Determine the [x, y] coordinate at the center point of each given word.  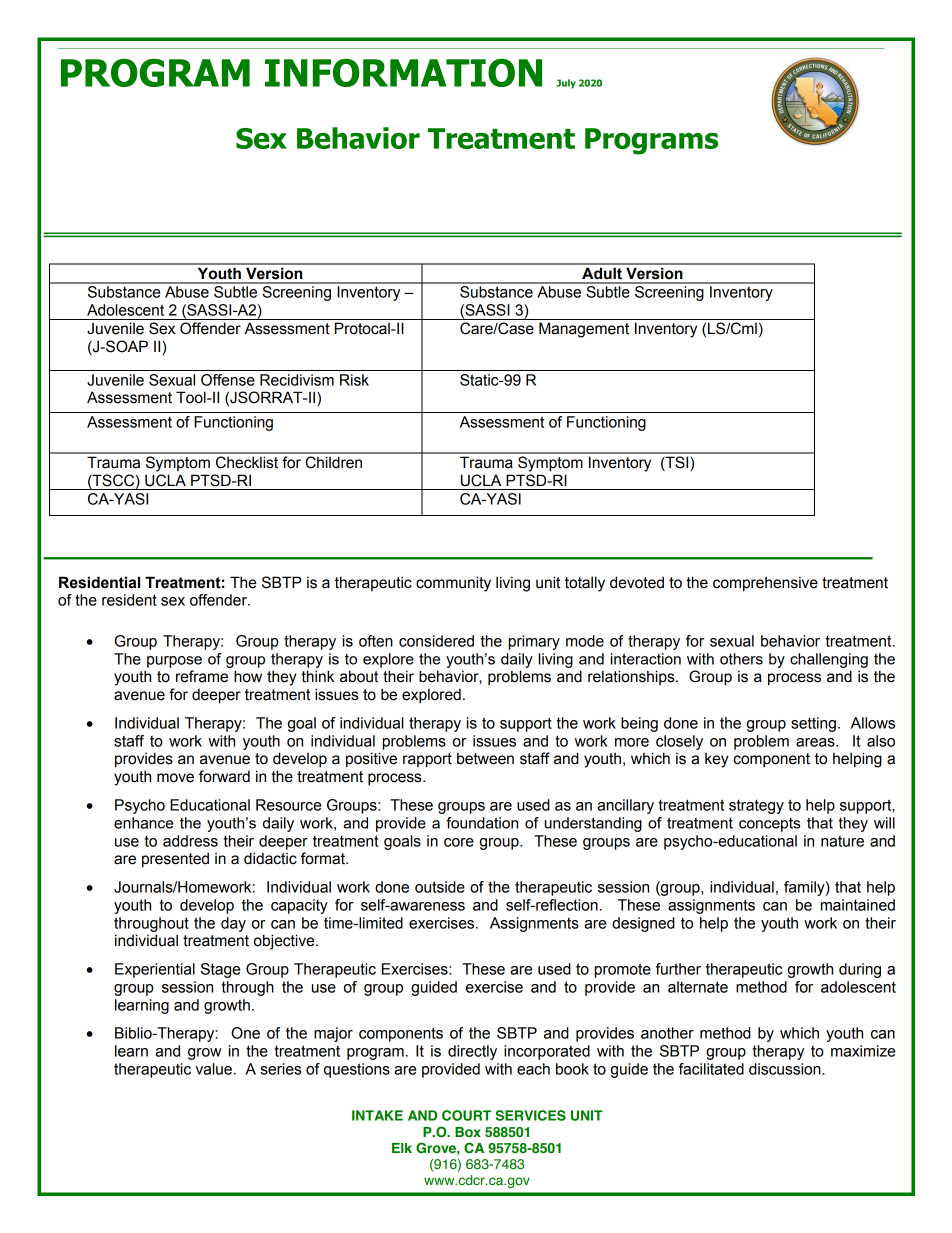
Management [584, 330]
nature [842, 841]
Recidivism [297, 380]
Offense [228, 380]
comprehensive [765, 584]
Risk [354, 380]
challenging [829, 660]
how [248, 676]
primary [534, 642]
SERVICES [531, 1115]
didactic [270, 858]
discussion [786, 1069]
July [566, 84]
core [459, 842]
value [214, 1069]
